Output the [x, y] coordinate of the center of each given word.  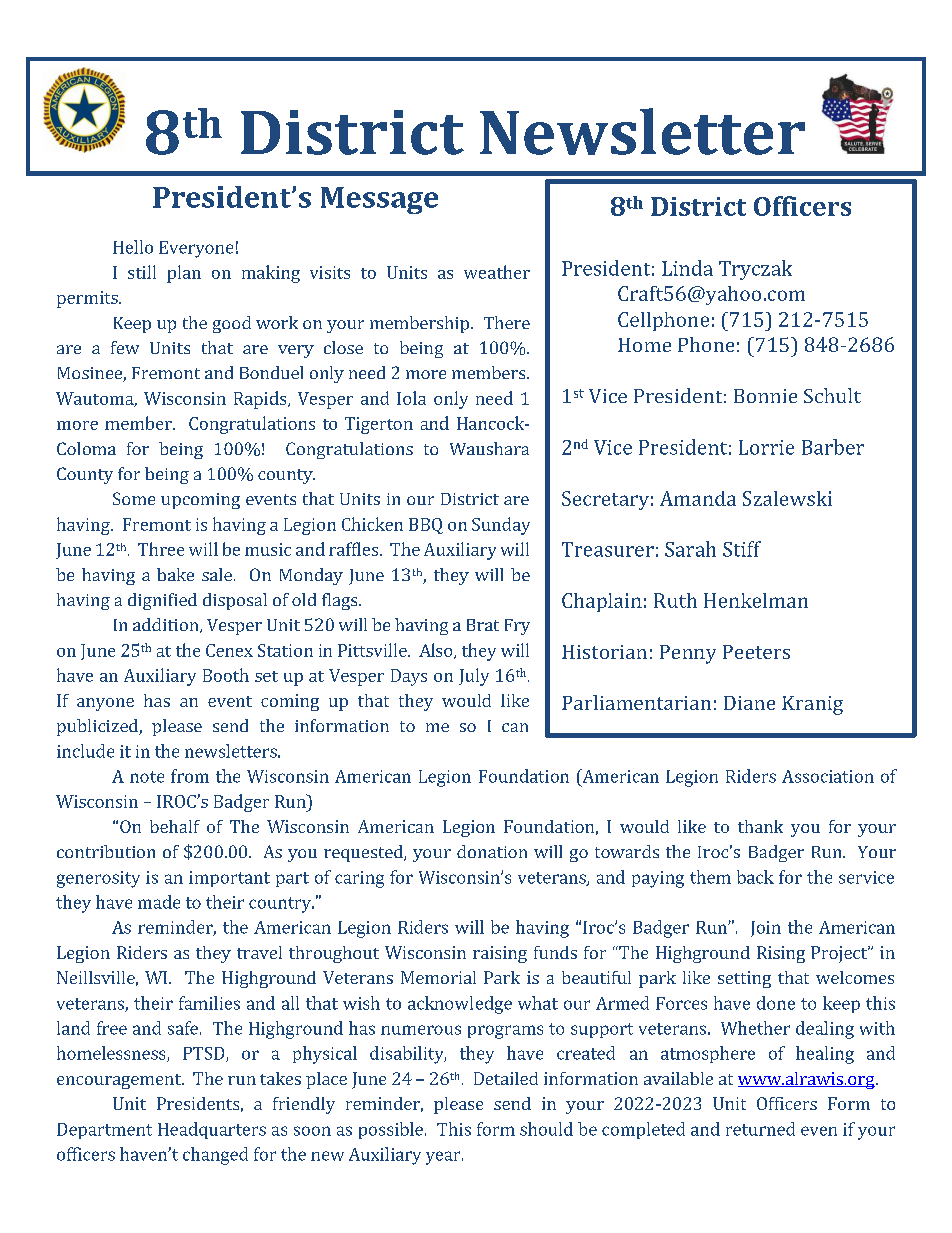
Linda [687, 268]
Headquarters [212, 1130]
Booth [226, 675]
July [474, 677]
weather [497, 272]
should [546, 1129]
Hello [133, 247]
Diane [749, 703]
